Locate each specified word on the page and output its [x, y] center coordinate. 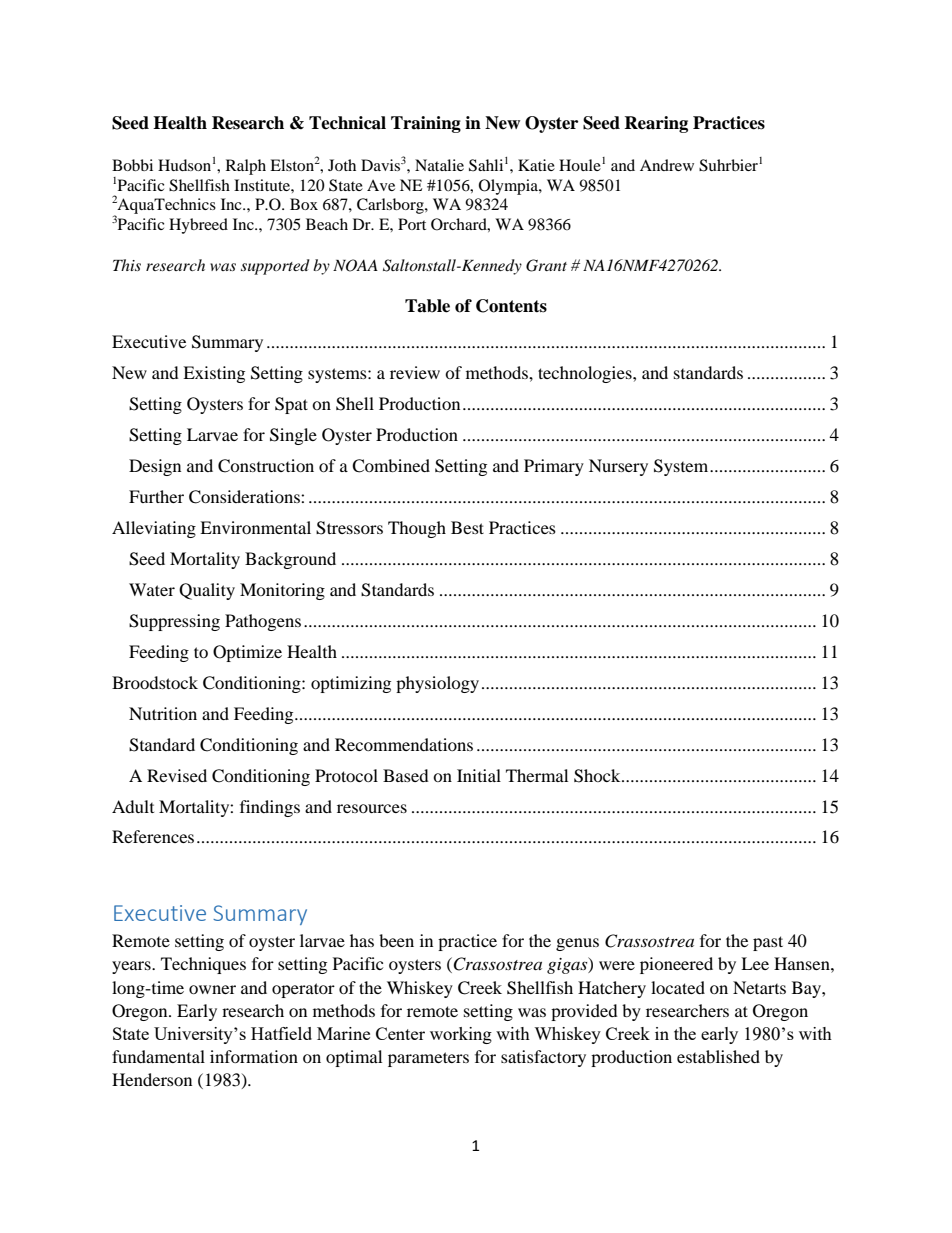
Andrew [667, 165]
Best [467, 527]
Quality [207, 591]
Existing [214, 374]
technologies [586, 374]
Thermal [537, 775]
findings [270, 808]
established [718, 1056]
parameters [428, 1059]
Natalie [439, 165]
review [415, 372]
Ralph [246, 167]
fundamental [158, 1056]
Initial [479, 775]
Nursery [618, 467]
